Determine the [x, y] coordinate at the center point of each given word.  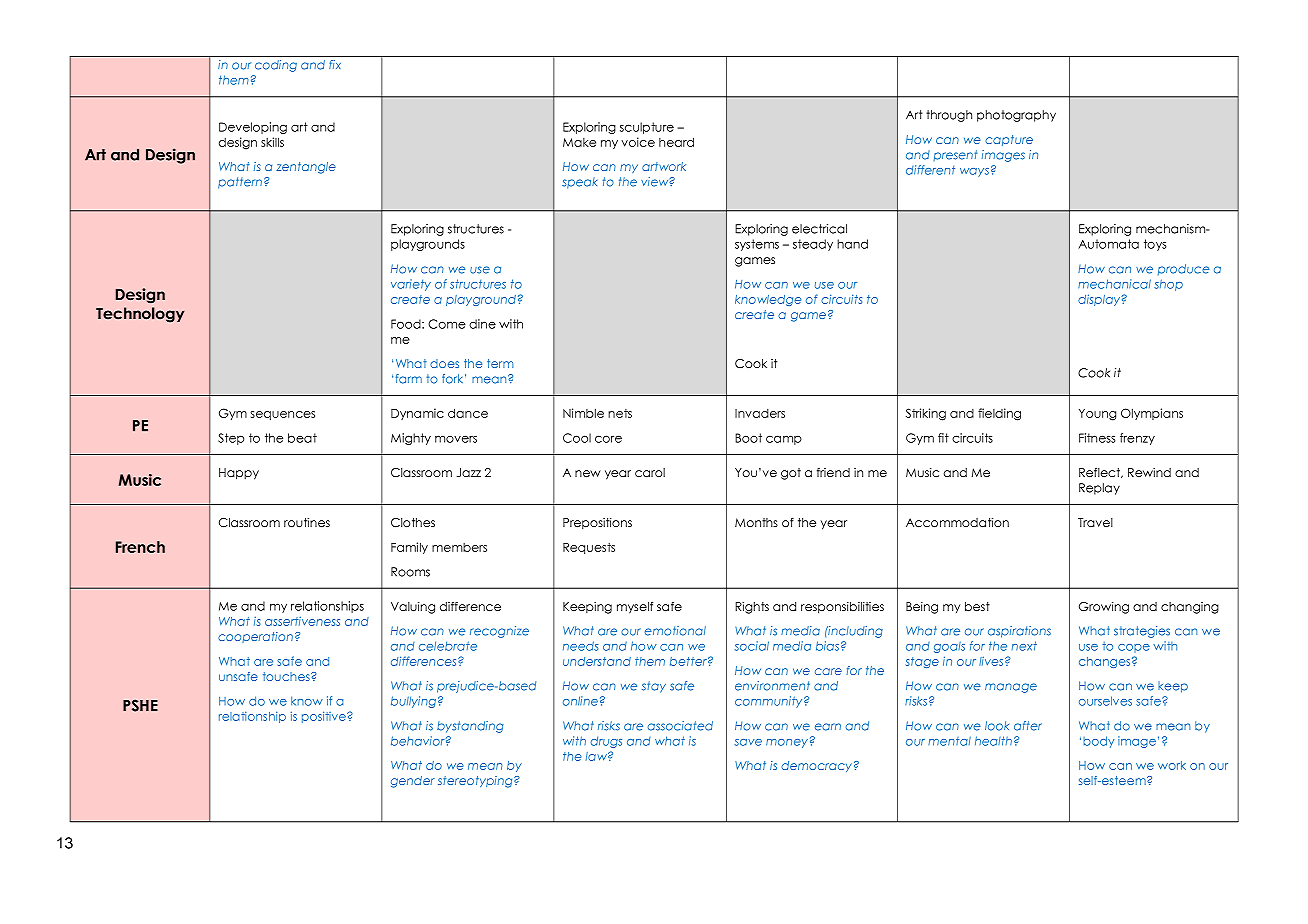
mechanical [1114, 284]
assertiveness [302, 621]
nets [620, 413]
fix [335, 64]
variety [411, 285]
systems [757, 245]
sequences [283, 415]
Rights [752, 608]
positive [325, 717]
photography [1016, 116]
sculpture [647, 128]
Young [1097, 415]
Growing [1104, 608]
